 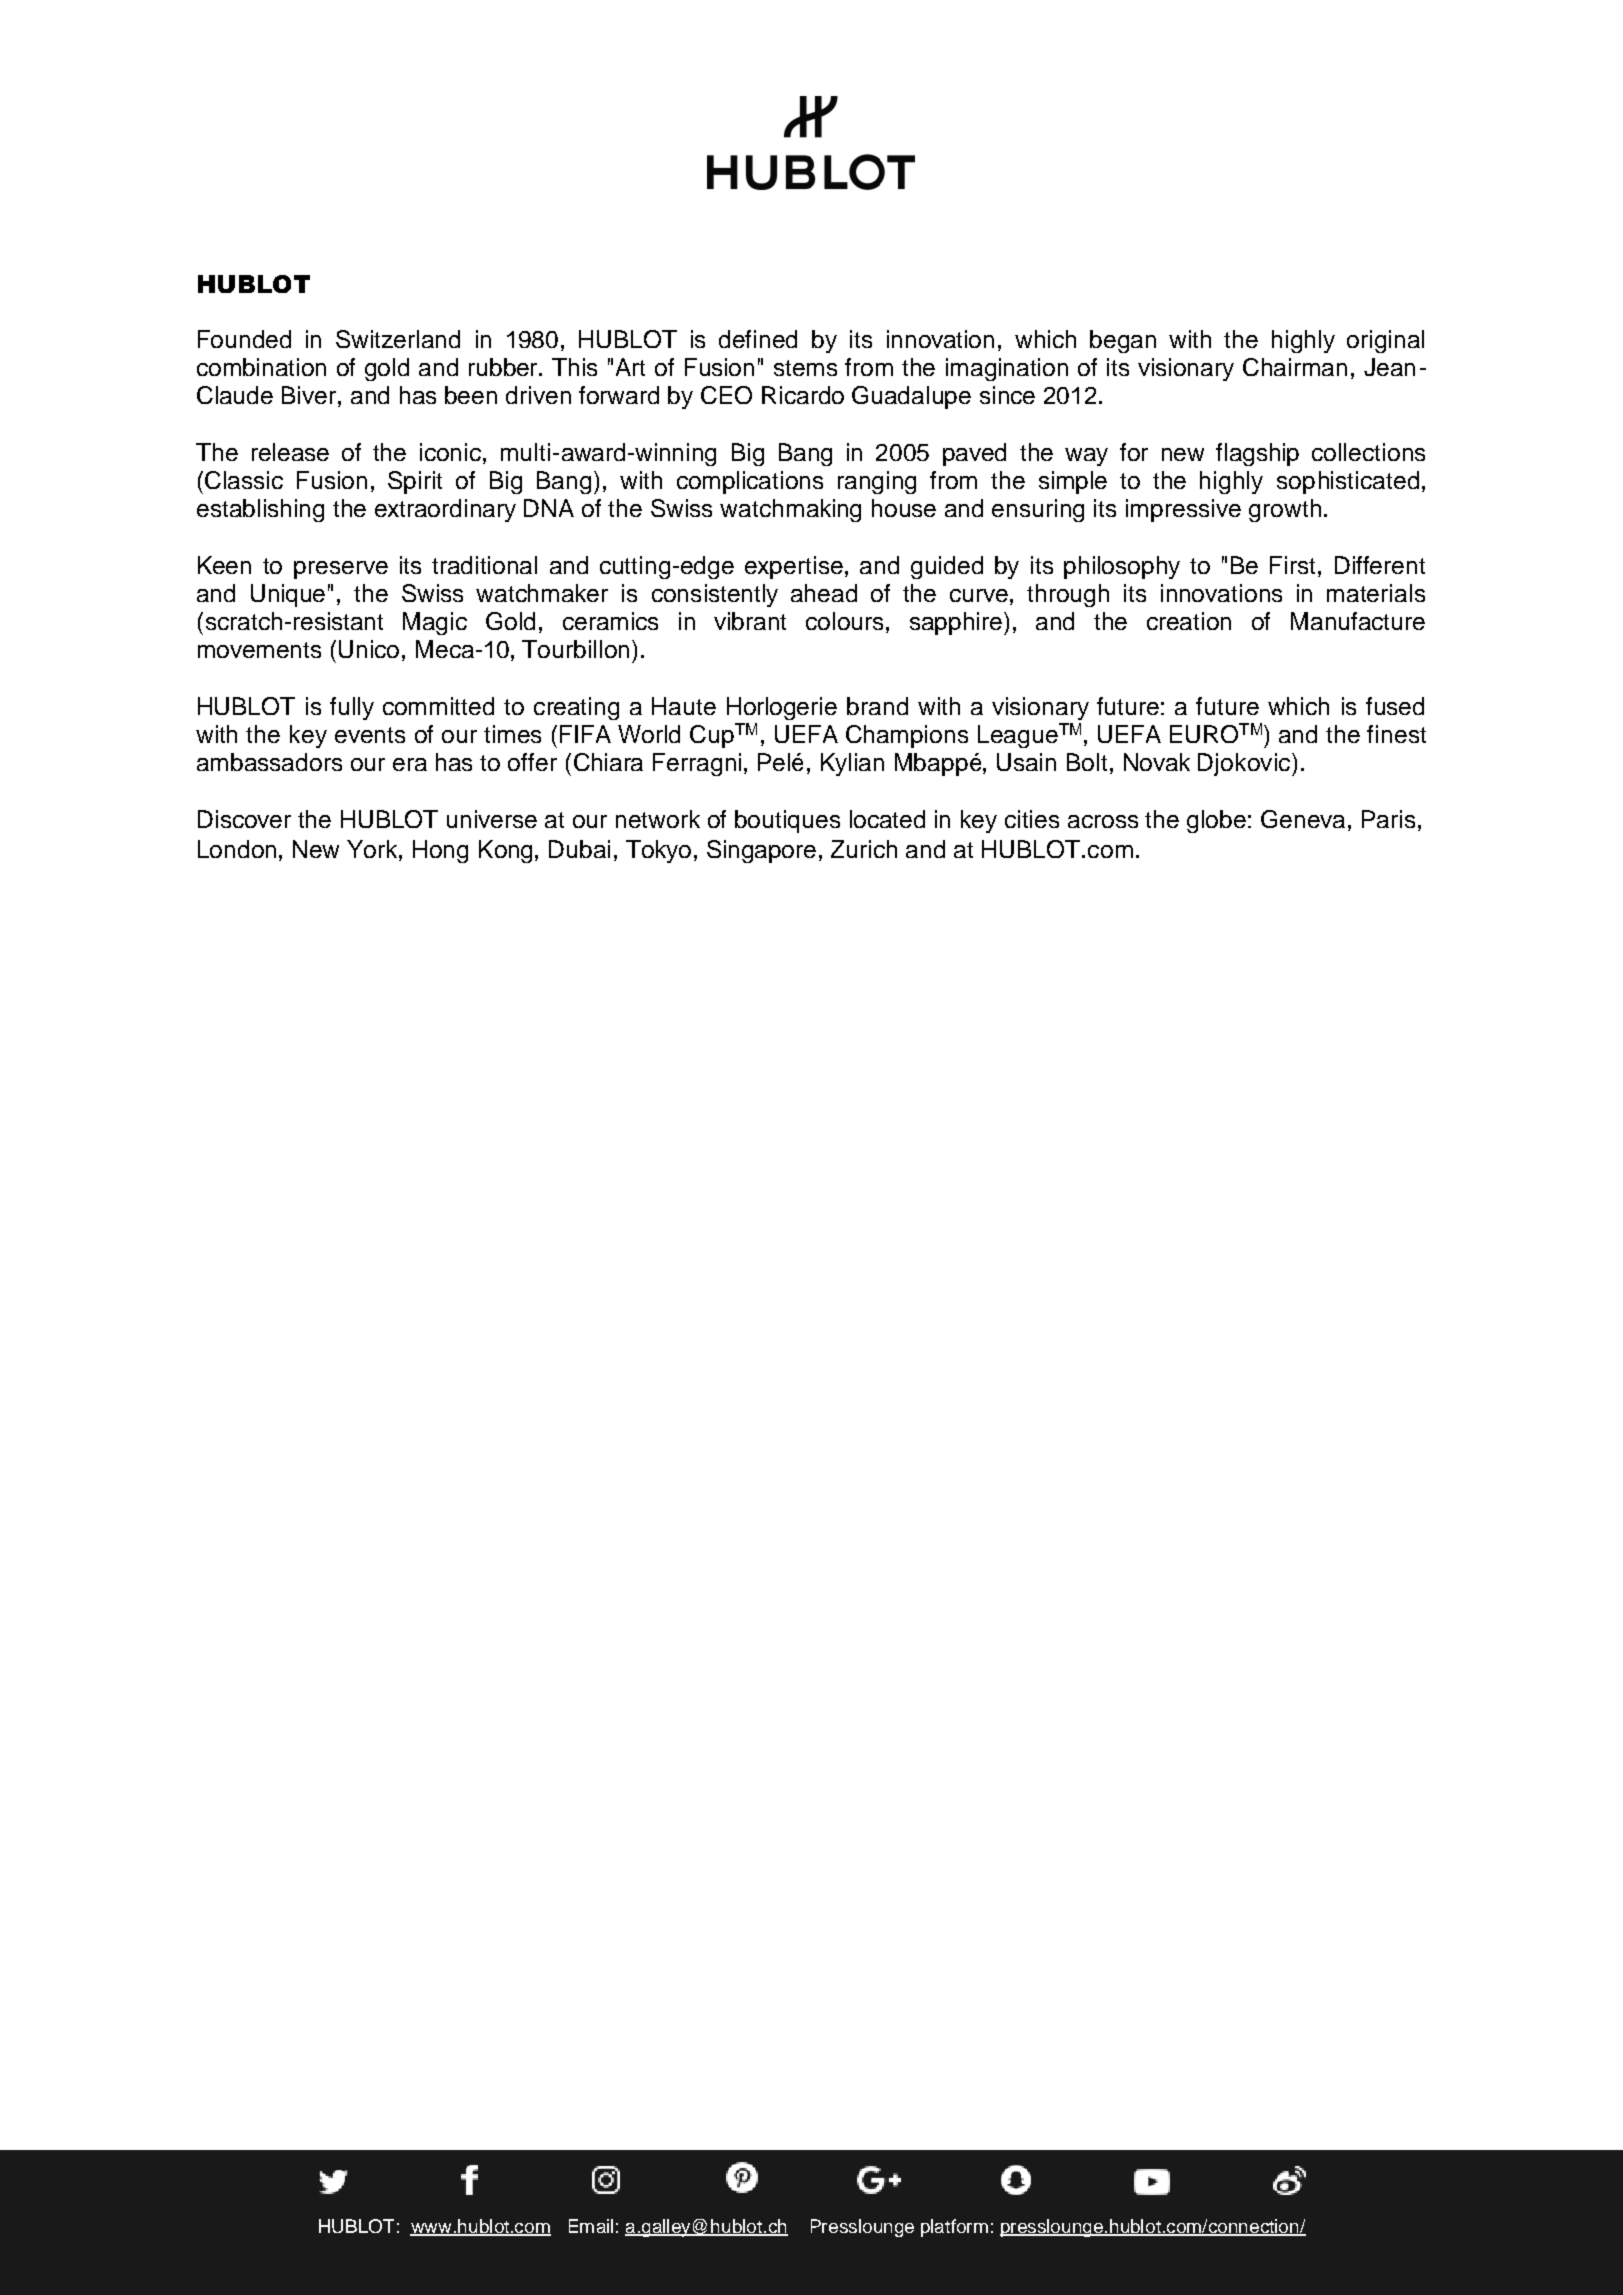 I want to click on across, so click(x=1103, y=821).
